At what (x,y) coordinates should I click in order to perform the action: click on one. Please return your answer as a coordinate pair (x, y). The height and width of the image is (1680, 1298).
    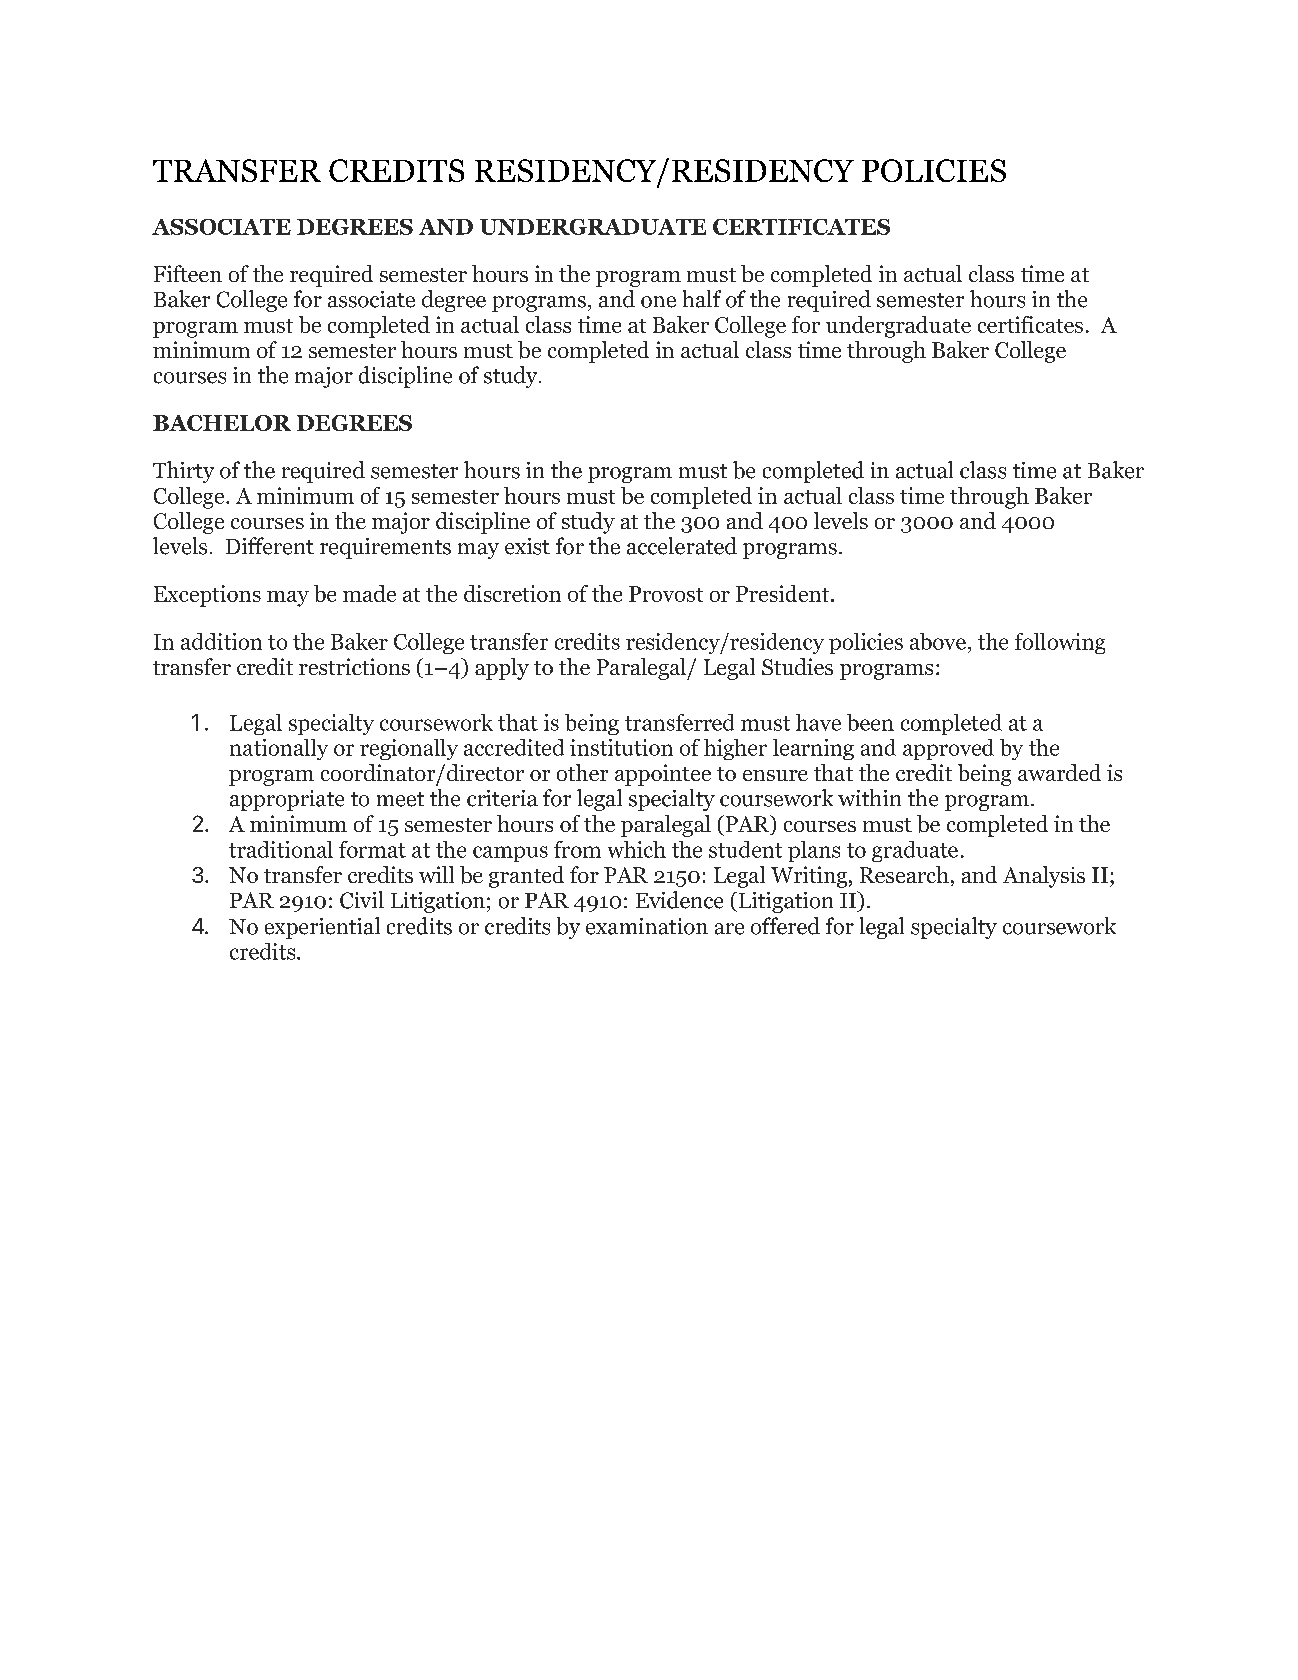
    Looking at the image, I should click on (658, 302).
